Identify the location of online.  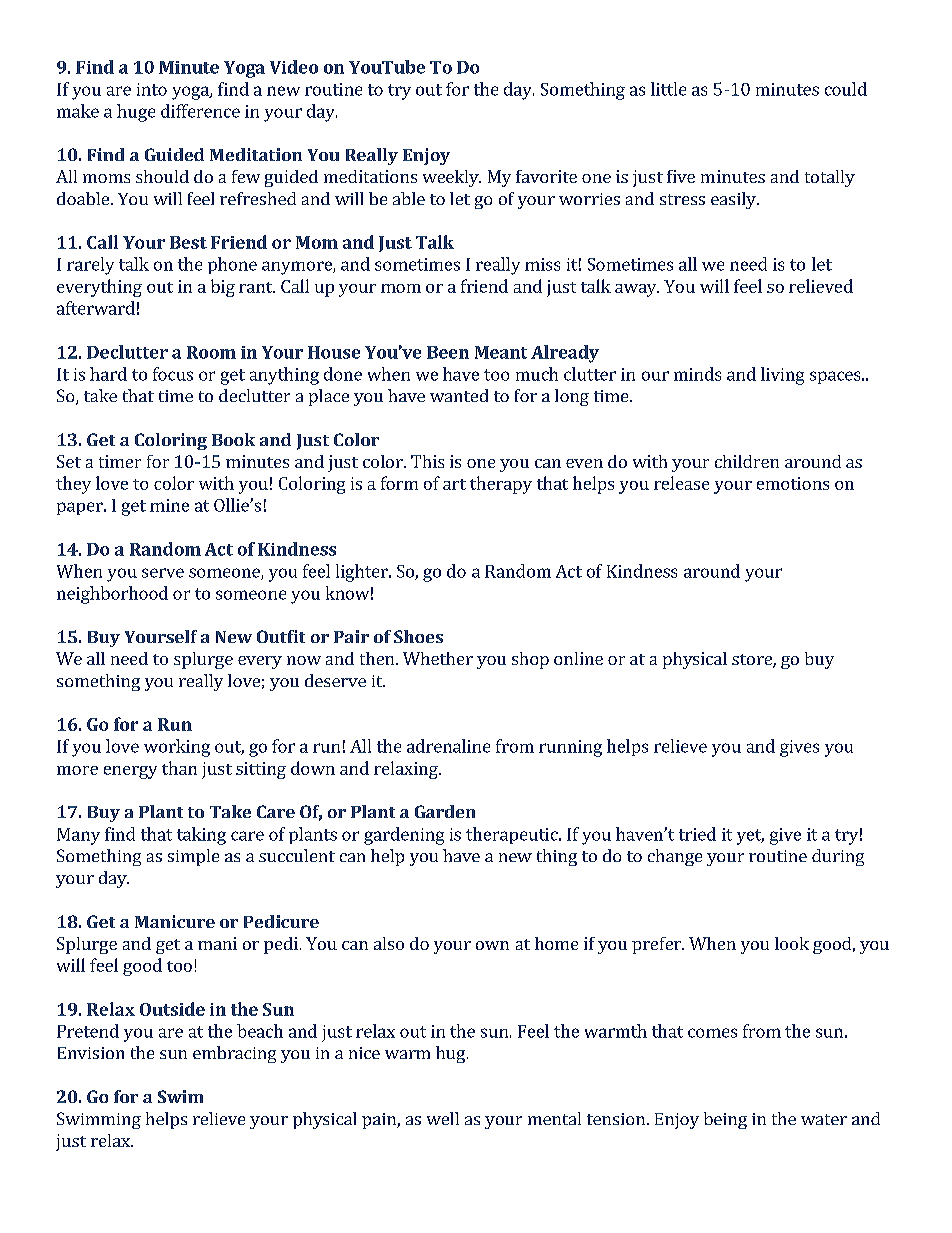
(578, 658).
